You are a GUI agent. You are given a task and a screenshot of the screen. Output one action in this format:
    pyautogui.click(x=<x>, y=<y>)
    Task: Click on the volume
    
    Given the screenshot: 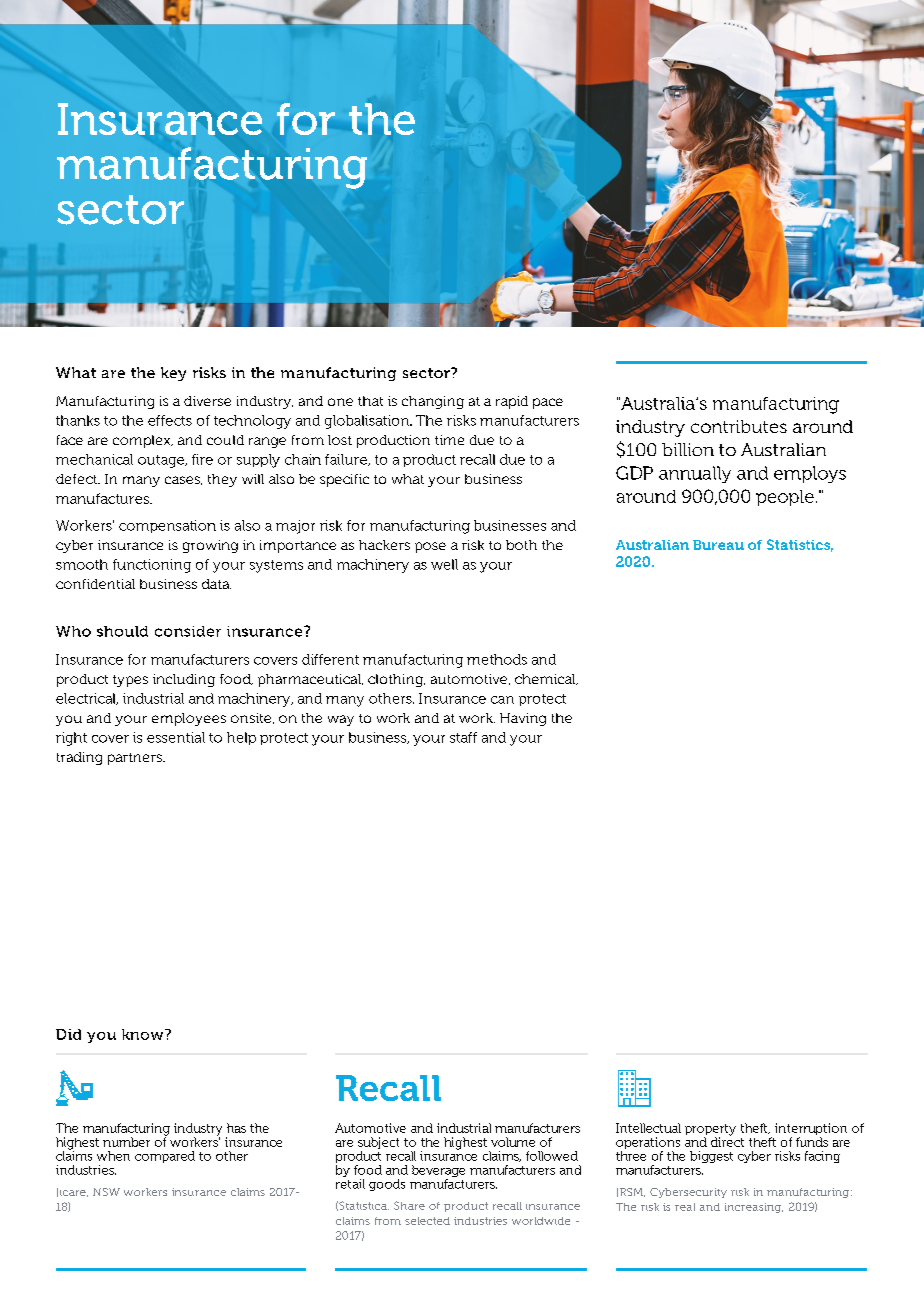 What is the action you would take?
    pyautogui.click(x=513, y=1142)
